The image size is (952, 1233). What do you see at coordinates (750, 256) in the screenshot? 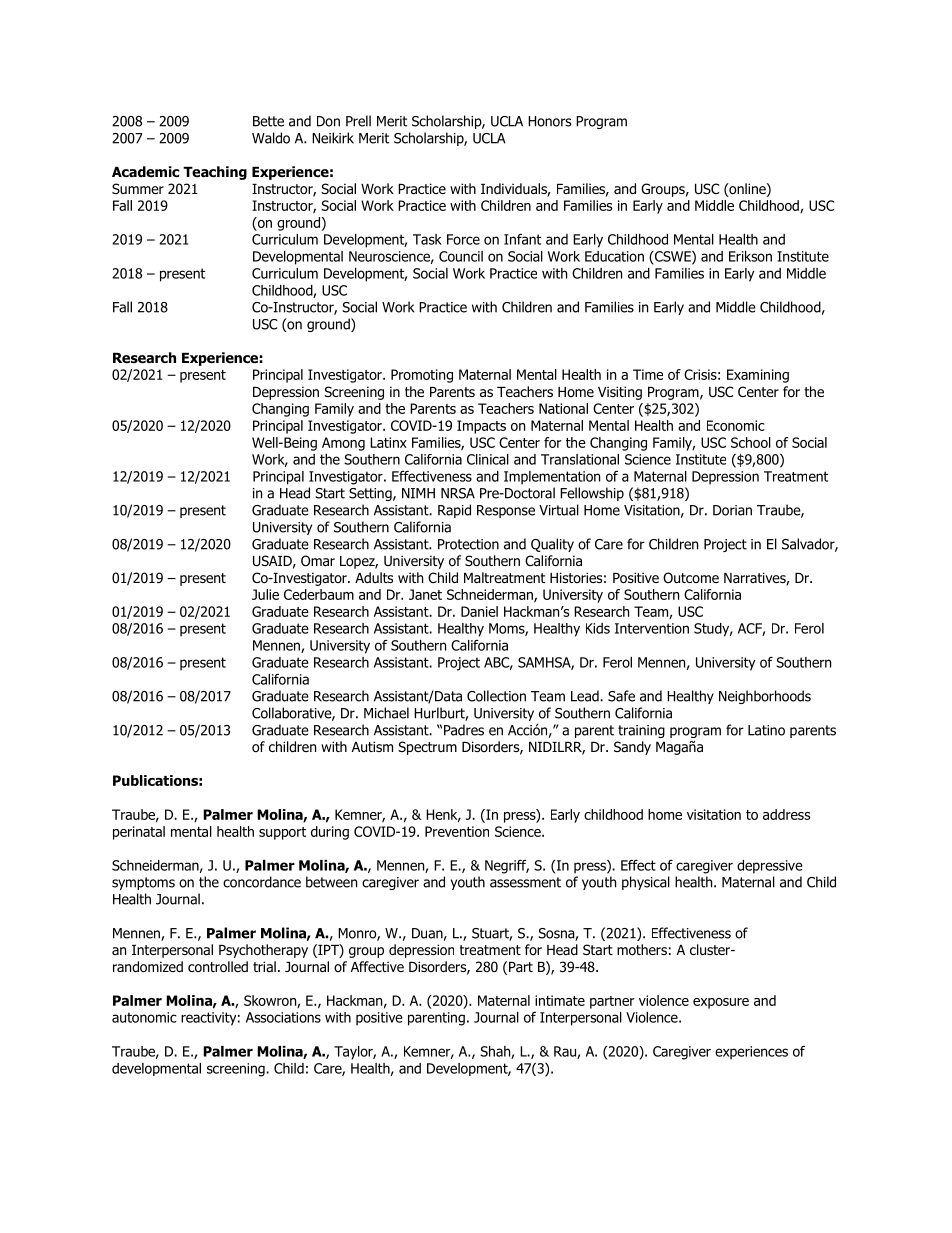
I see `Erikson` at bounding box center [750, 256].
